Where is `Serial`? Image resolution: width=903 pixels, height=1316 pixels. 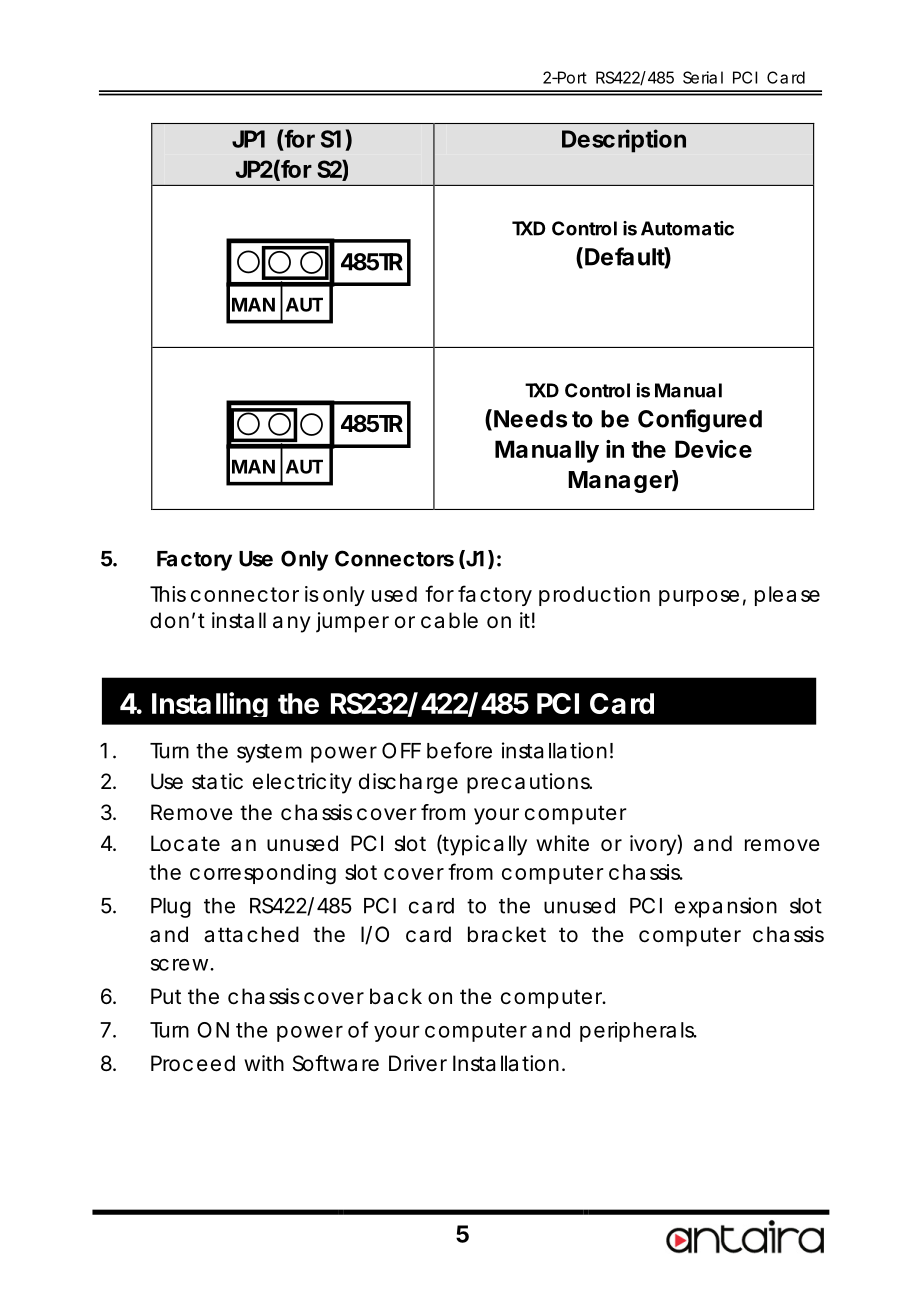
Serial is located at coordinates (703, 77).
